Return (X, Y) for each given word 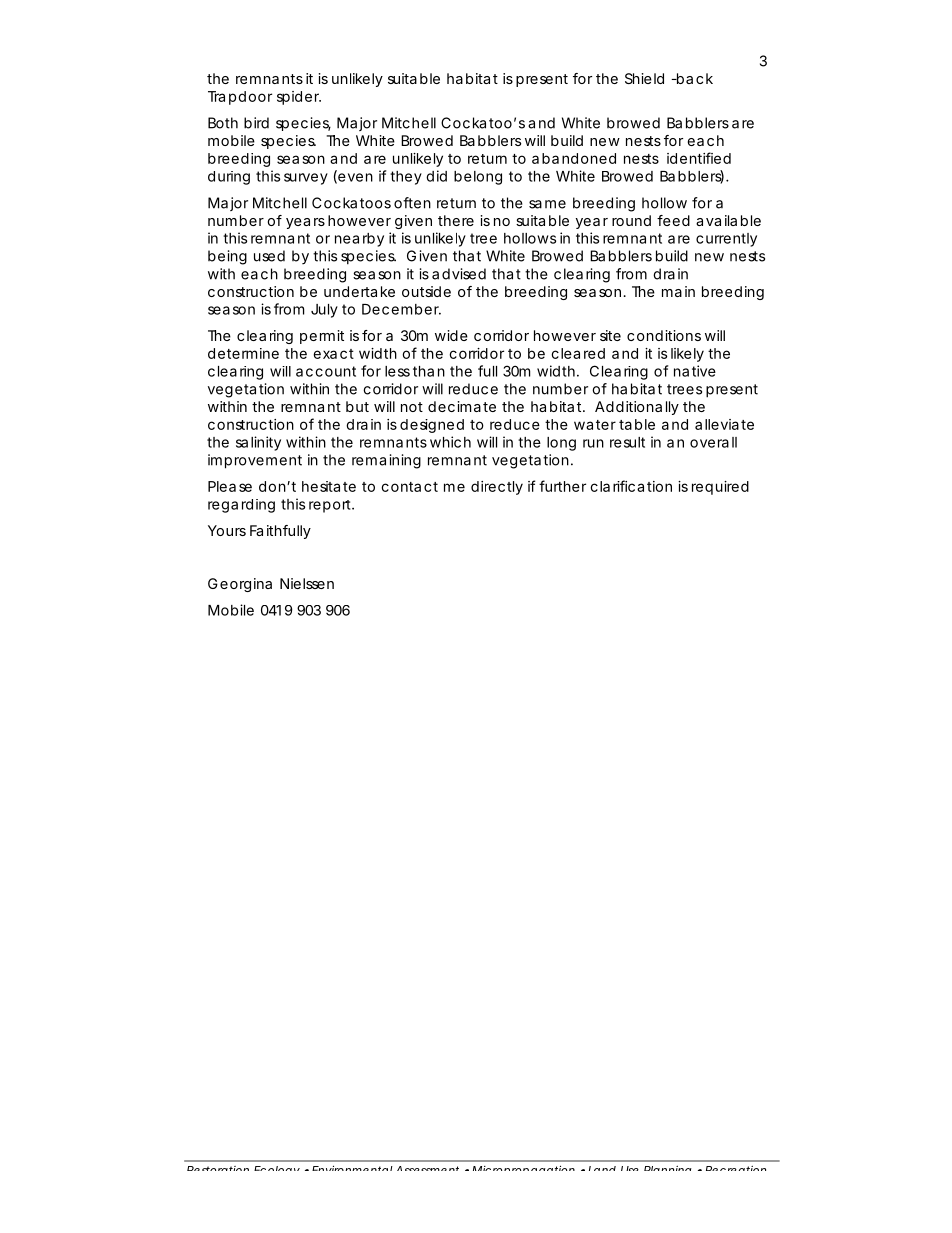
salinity (258, 443)
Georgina (240, 585)
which (450, 442)
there (456, 220)
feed (673, 220)
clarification (631, 486)
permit (322, 337)
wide (451, 335)
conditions (664, 335)
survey (306, 179)
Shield (644, 78)
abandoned (574, 158)
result (627, 442)
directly (497, 488)
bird (256, 123)
